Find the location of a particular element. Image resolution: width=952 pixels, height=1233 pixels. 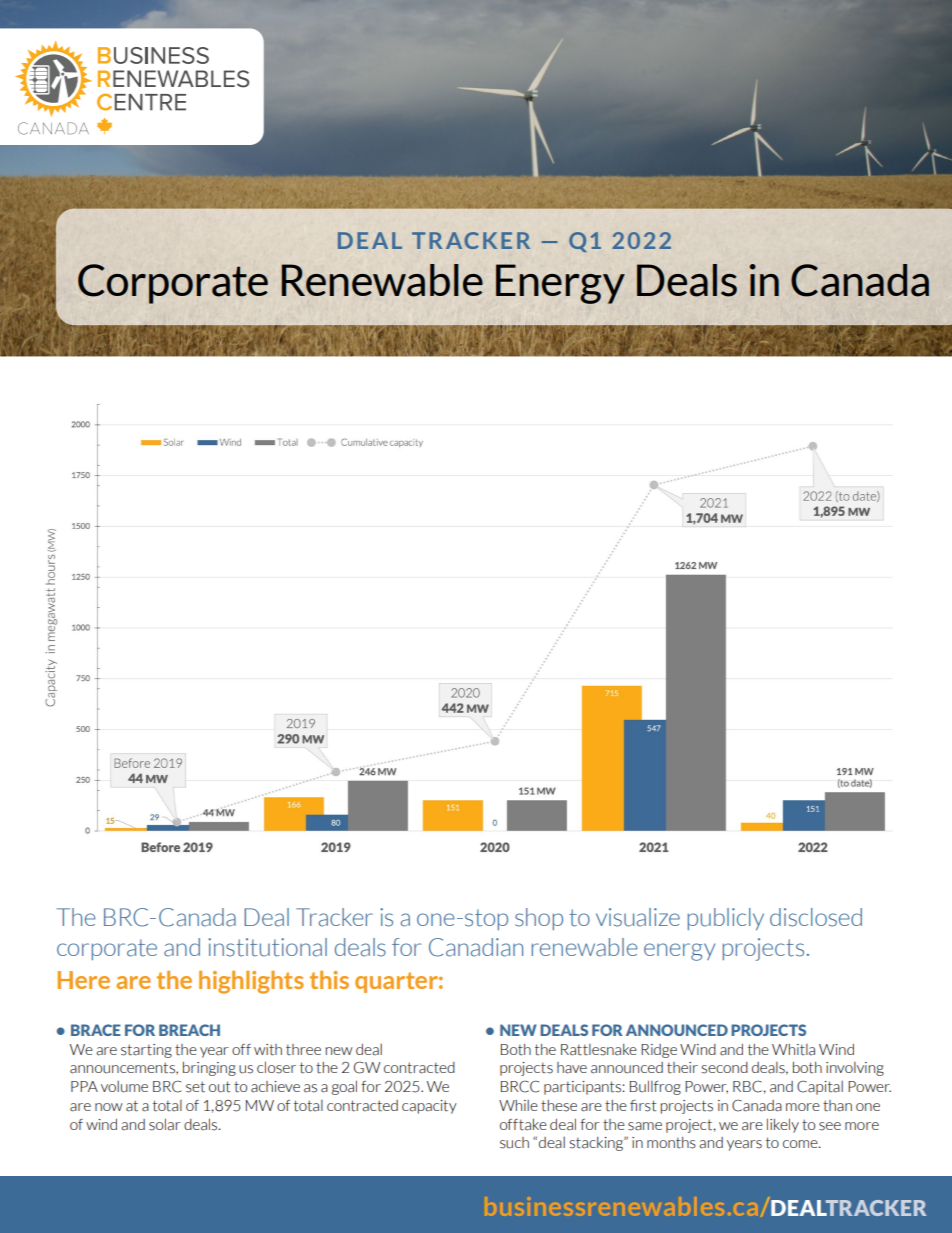

Ridge is located at coordinates (659, 1051).
